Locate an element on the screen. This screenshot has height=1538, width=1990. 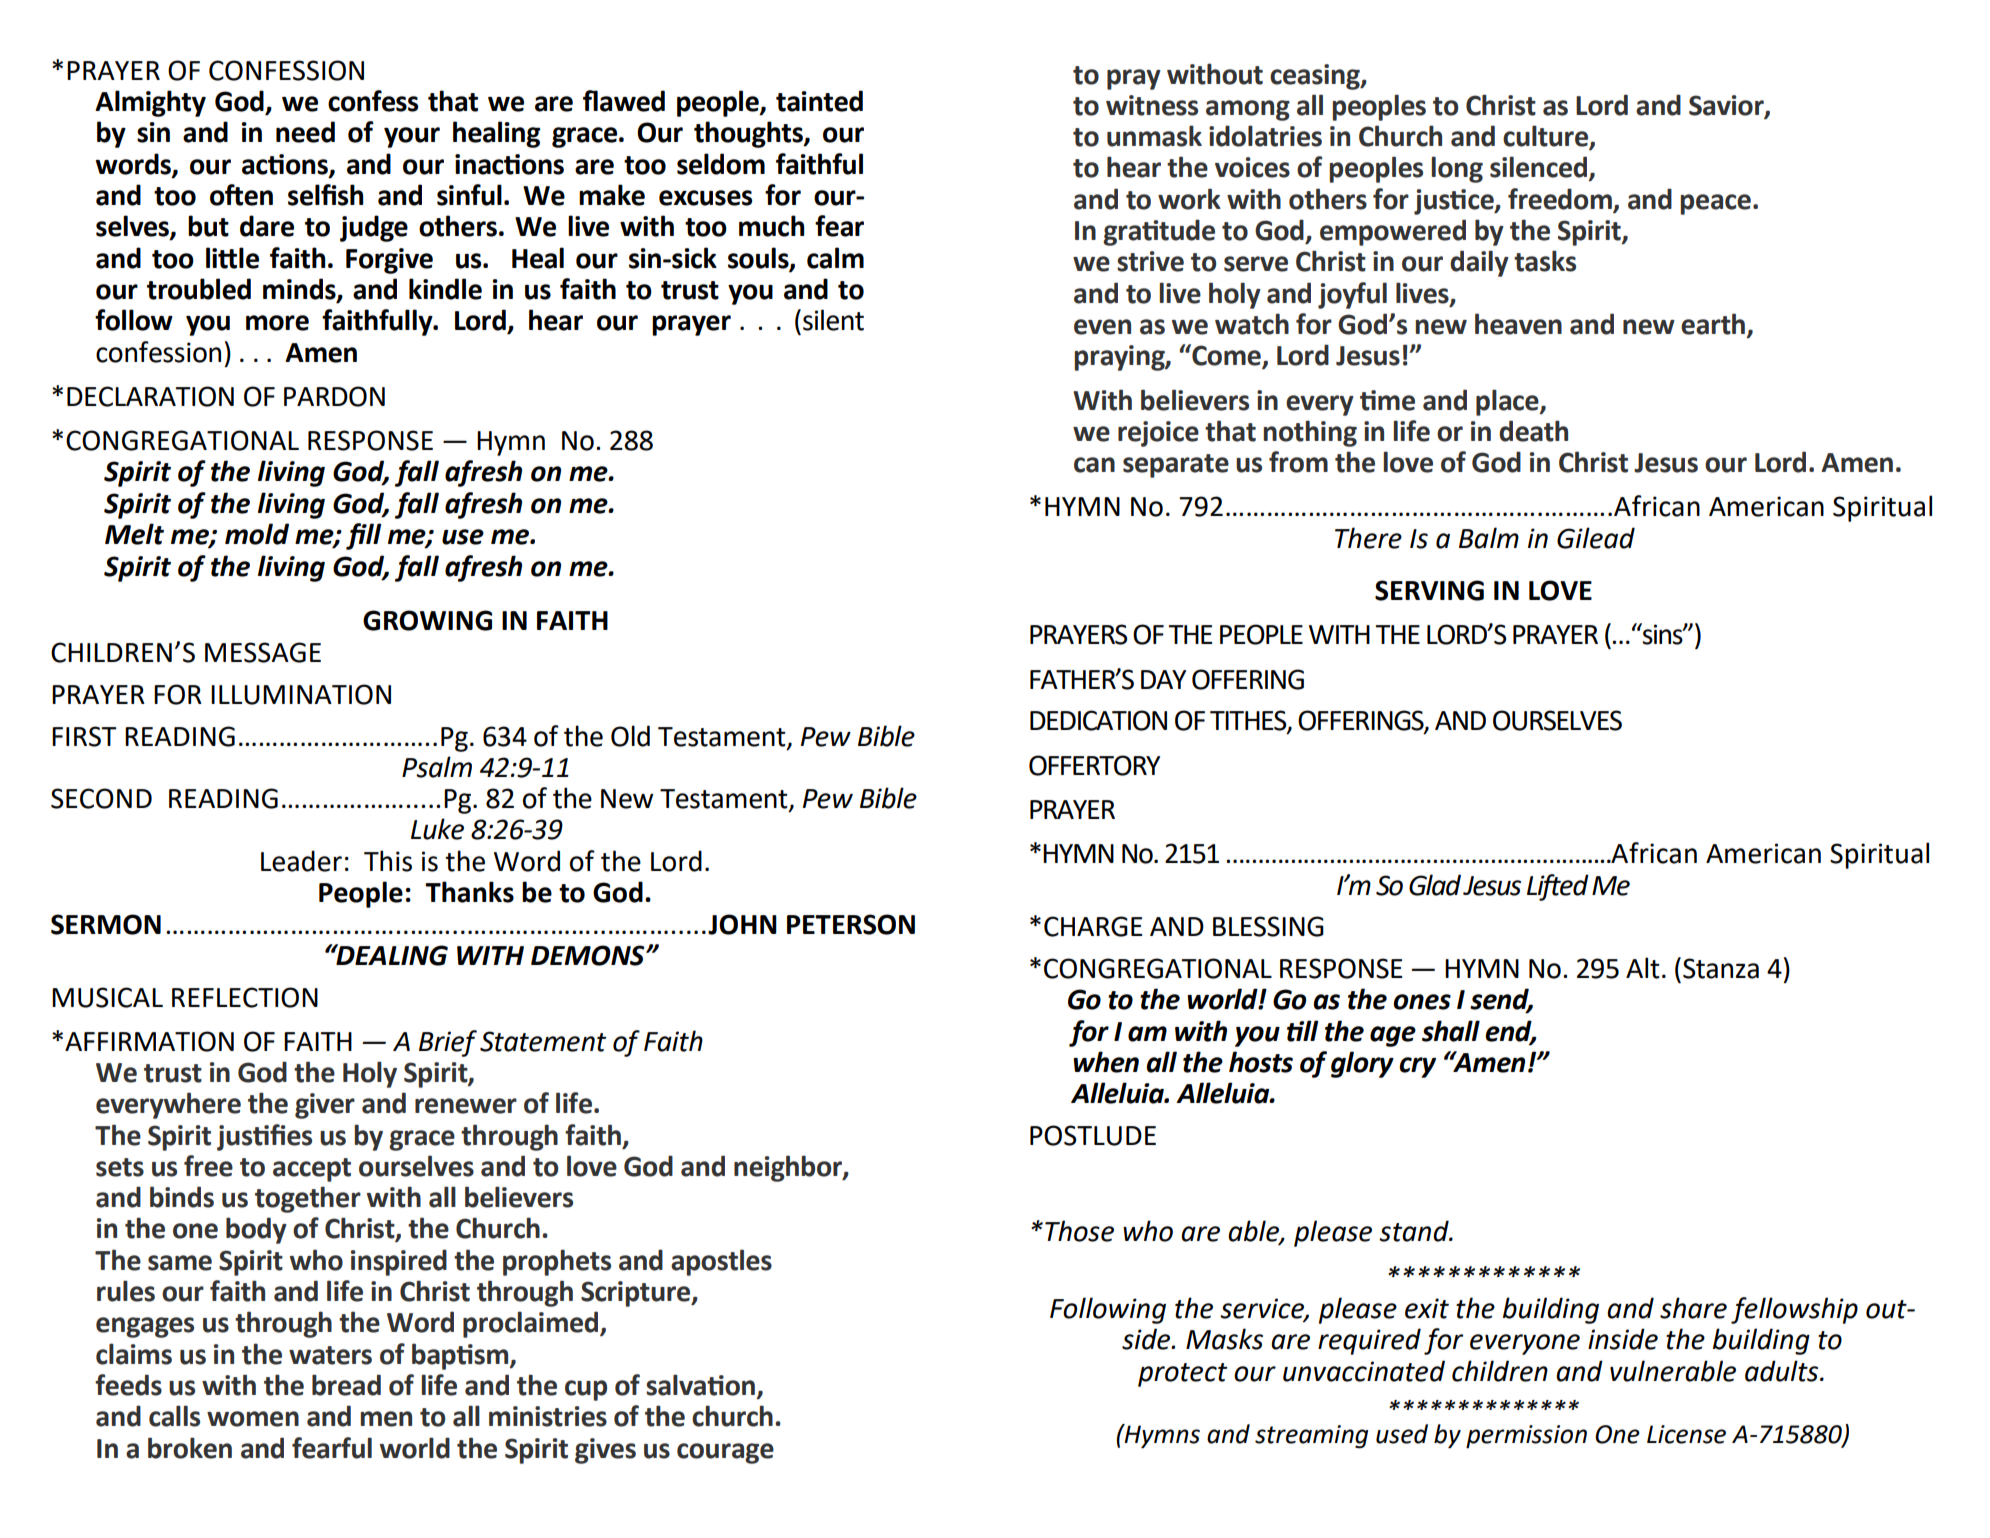
rejoice is located at coordinates (1158, 434).
